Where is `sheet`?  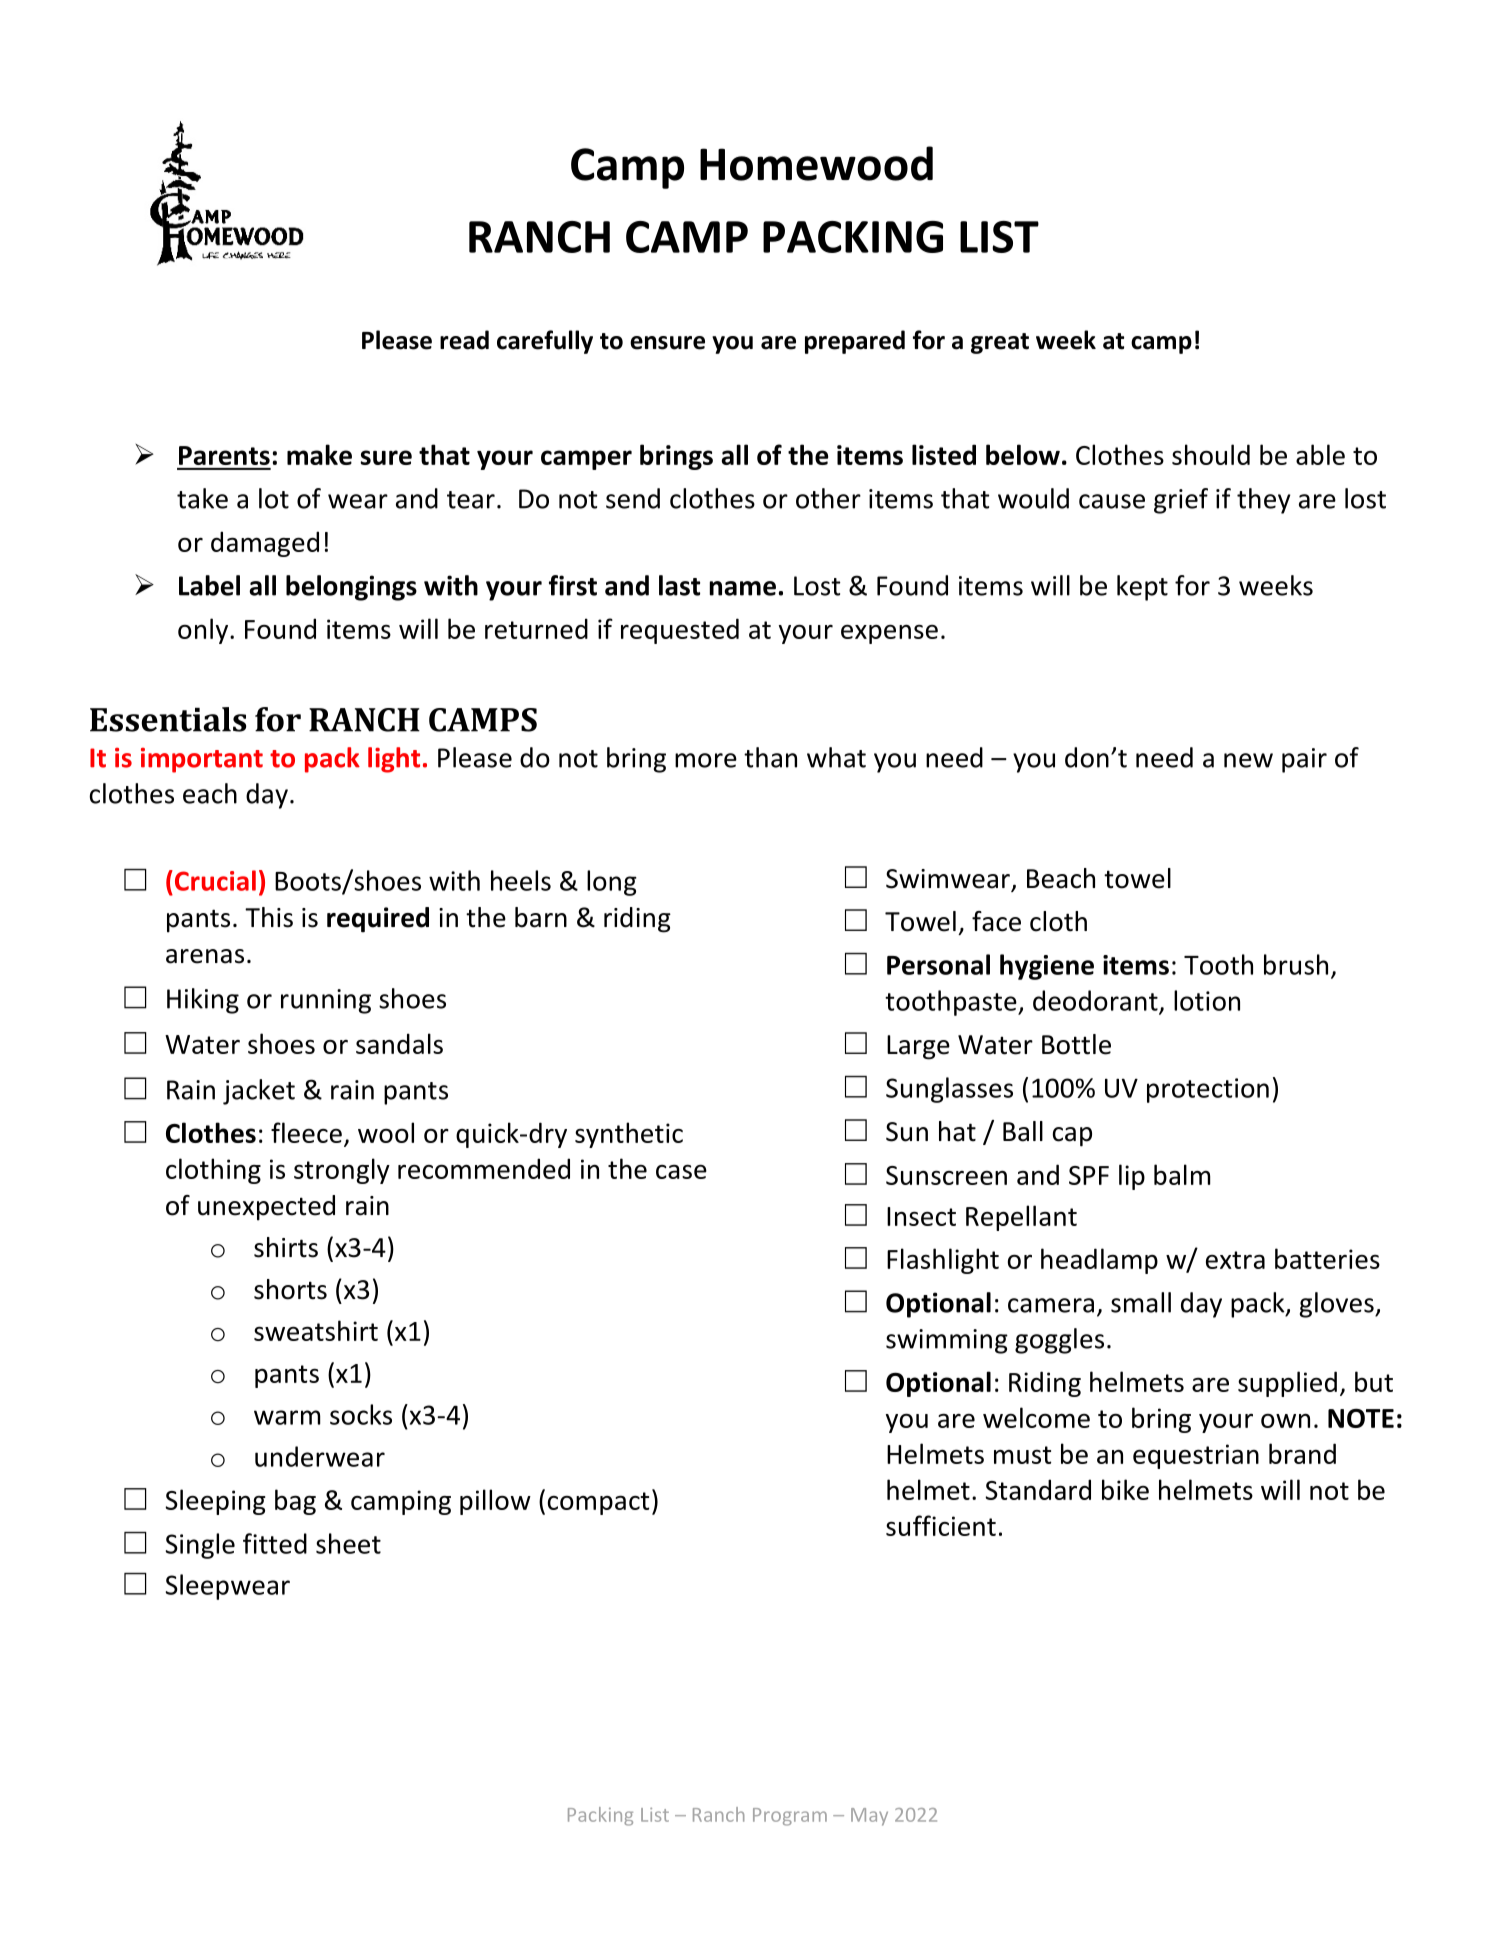 sheet is located at coordinates (348, 1543).
